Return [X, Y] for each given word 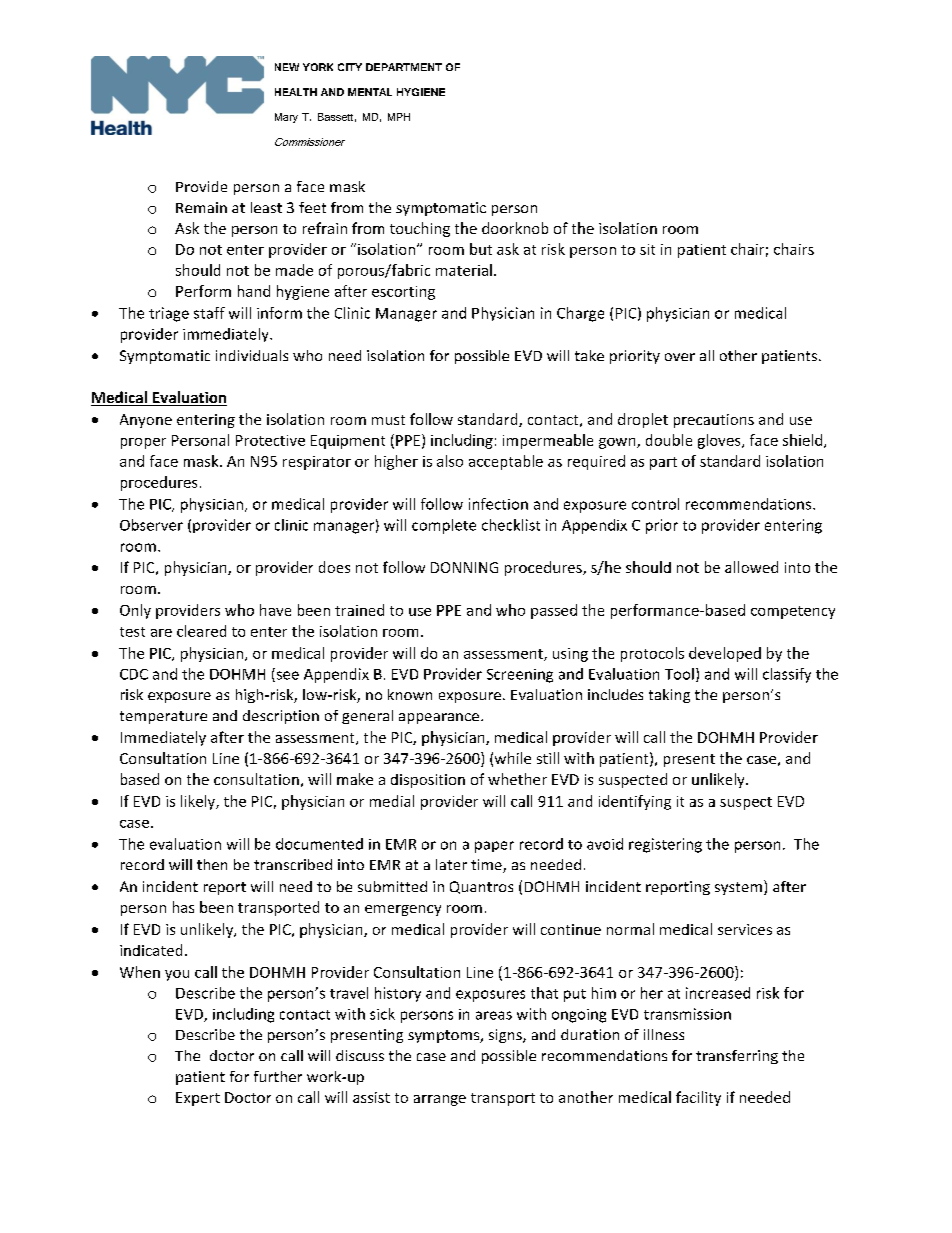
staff [209, 313]
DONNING [464, 567]
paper [494, 847]
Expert [198, 1099]
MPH [399, 117]
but [481, 249]
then [212, 864]
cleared [201, 631]
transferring [737, 1057]
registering [665, 845]
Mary [286, 118]
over [680, 357]
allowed [751, 567]
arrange [440, 1100]
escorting [403, 293]
